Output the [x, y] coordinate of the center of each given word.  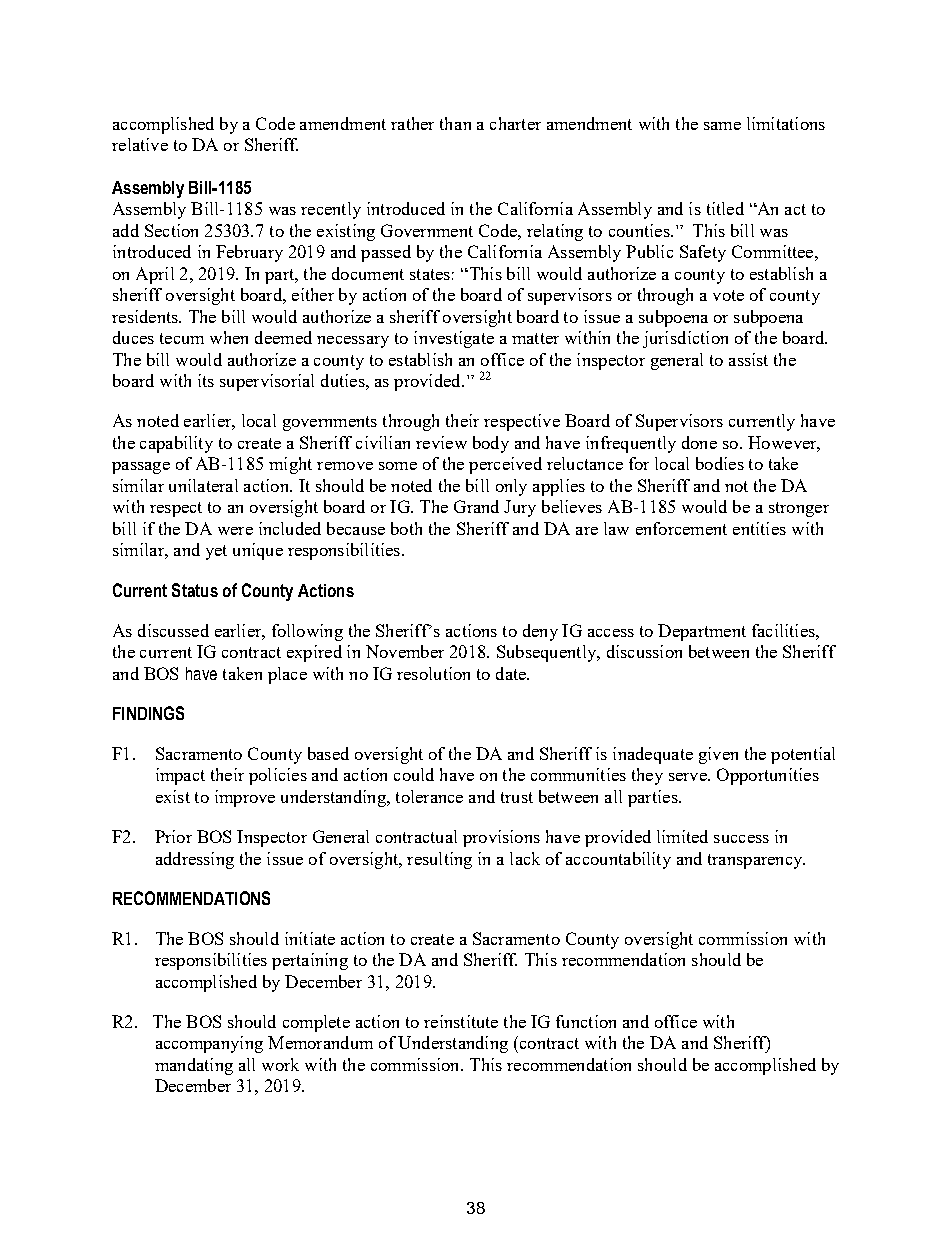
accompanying [209, 1044]
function [586, 1021]
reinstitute [461, 1021]
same [722, 126]
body [491, 444]
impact [180, 776]
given [718, 755]
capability [176, 444]
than [455, 123]
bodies [720, 463]
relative [140, 144]
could [414, 774]
